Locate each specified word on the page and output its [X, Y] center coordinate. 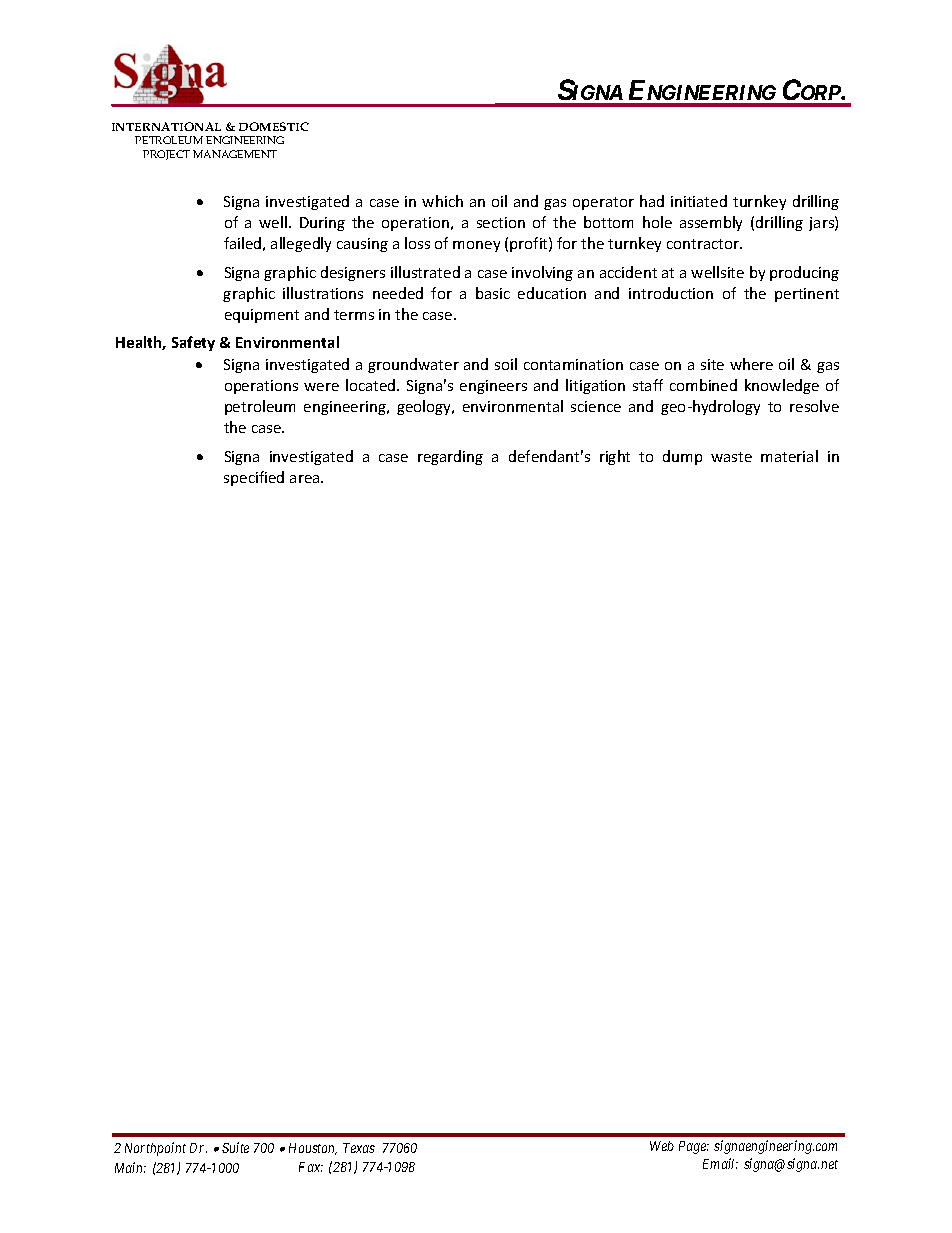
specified [254, 478]
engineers [493, 387]
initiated [699, 201]
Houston [313, 1149]
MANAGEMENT [235, 154]
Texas [359, 1148]
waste [731, 457]
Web [662, 1146]
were [321, 387]
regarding [450, 457]
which [442, 201]
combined [703, 385]
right [615, 457]
